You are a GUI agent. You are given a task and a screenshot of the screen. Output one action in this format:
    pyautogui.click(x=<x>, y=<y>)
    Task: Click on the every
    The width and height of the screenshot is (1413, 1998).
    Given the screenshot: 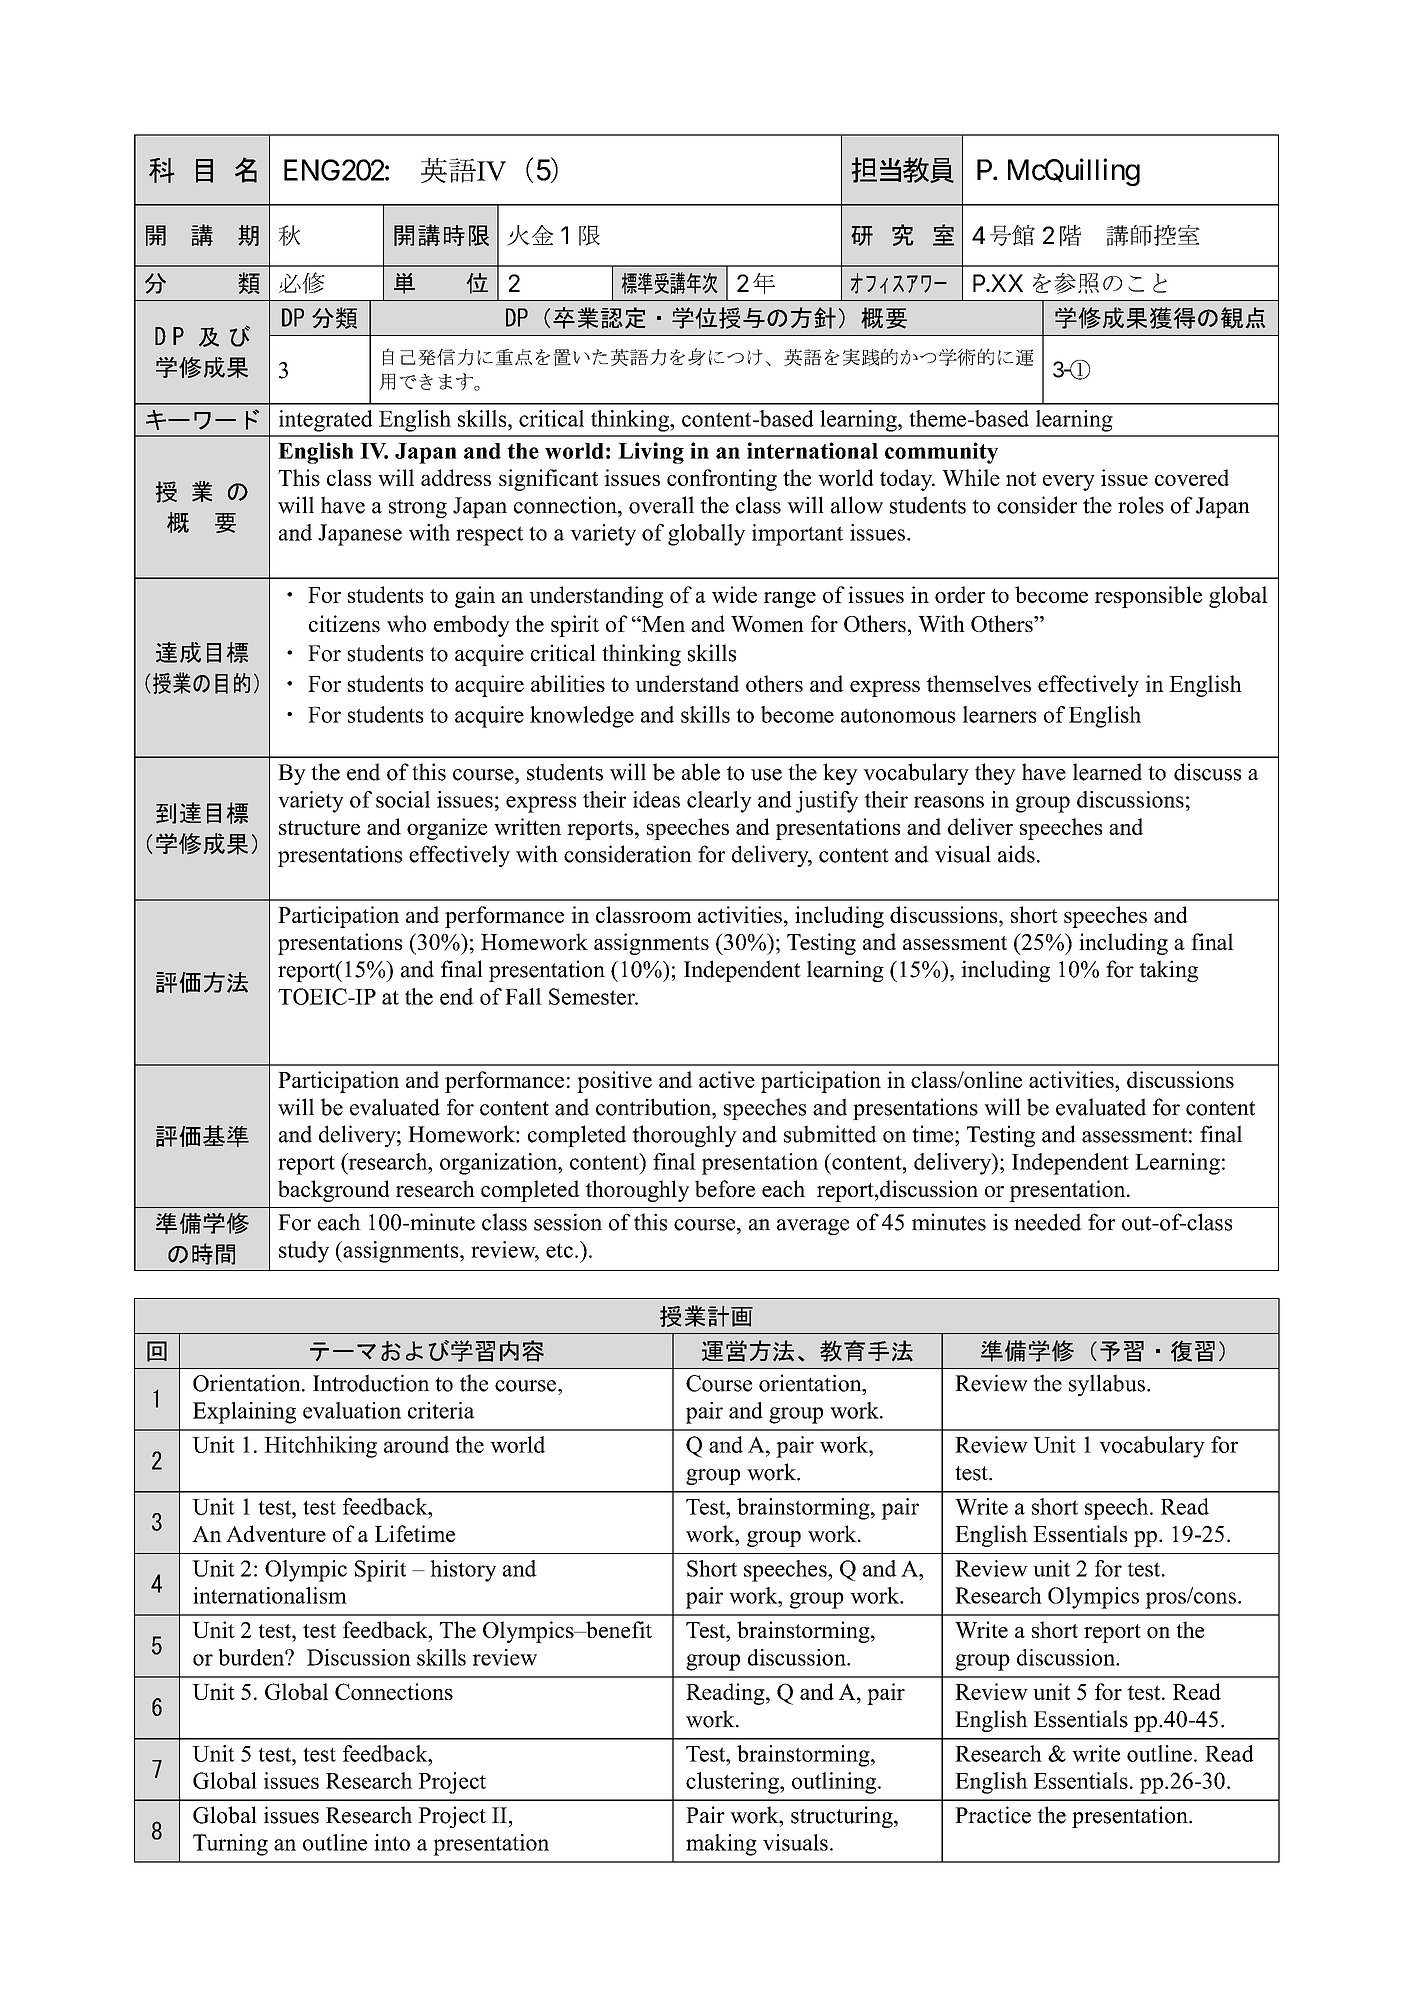 What is the action you would take?
    pyautogui.click(x=1069, y=483)
